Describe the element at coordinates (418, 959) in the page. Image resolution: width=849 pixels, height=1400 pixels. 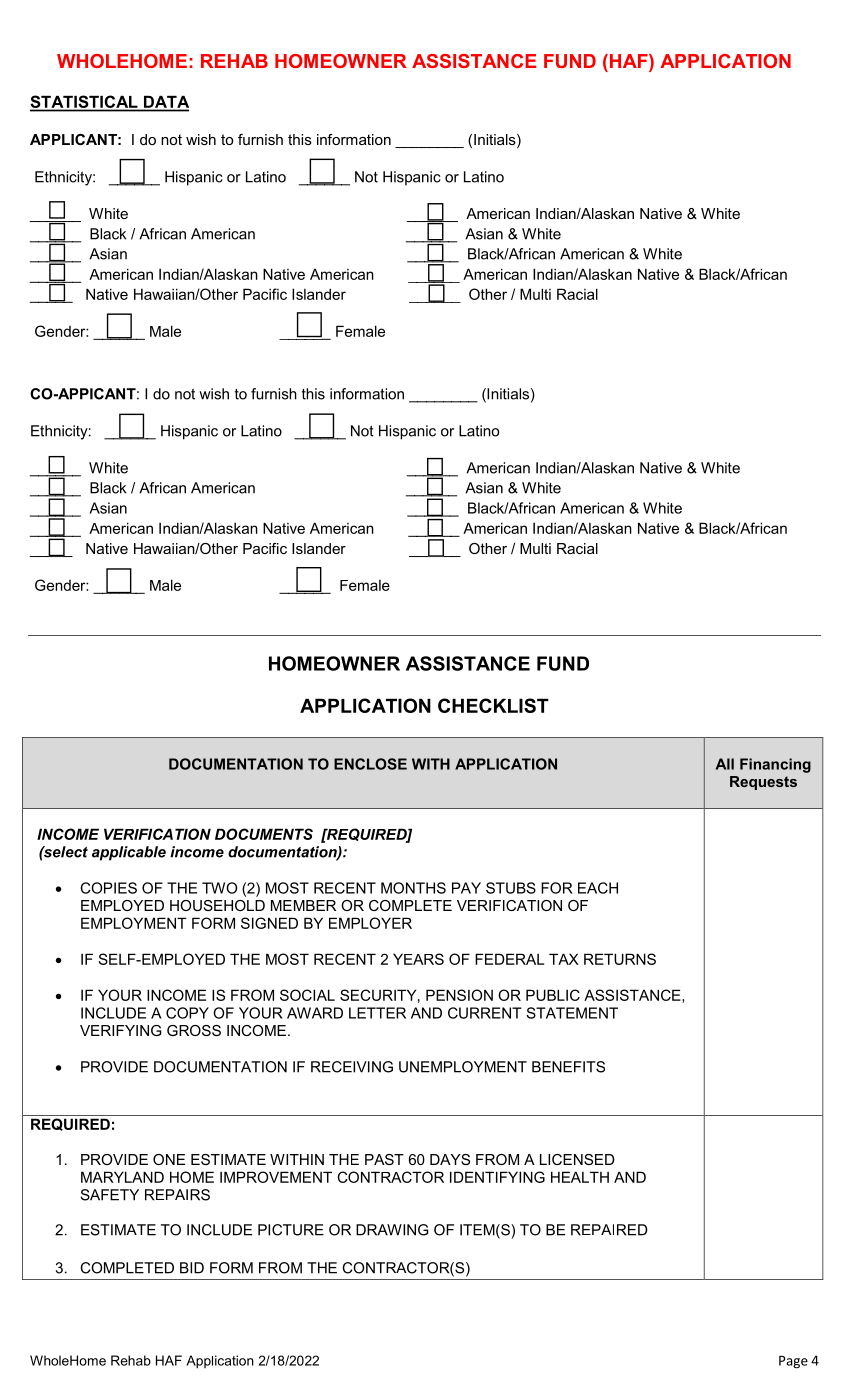
I see `YEARS` at that location.
